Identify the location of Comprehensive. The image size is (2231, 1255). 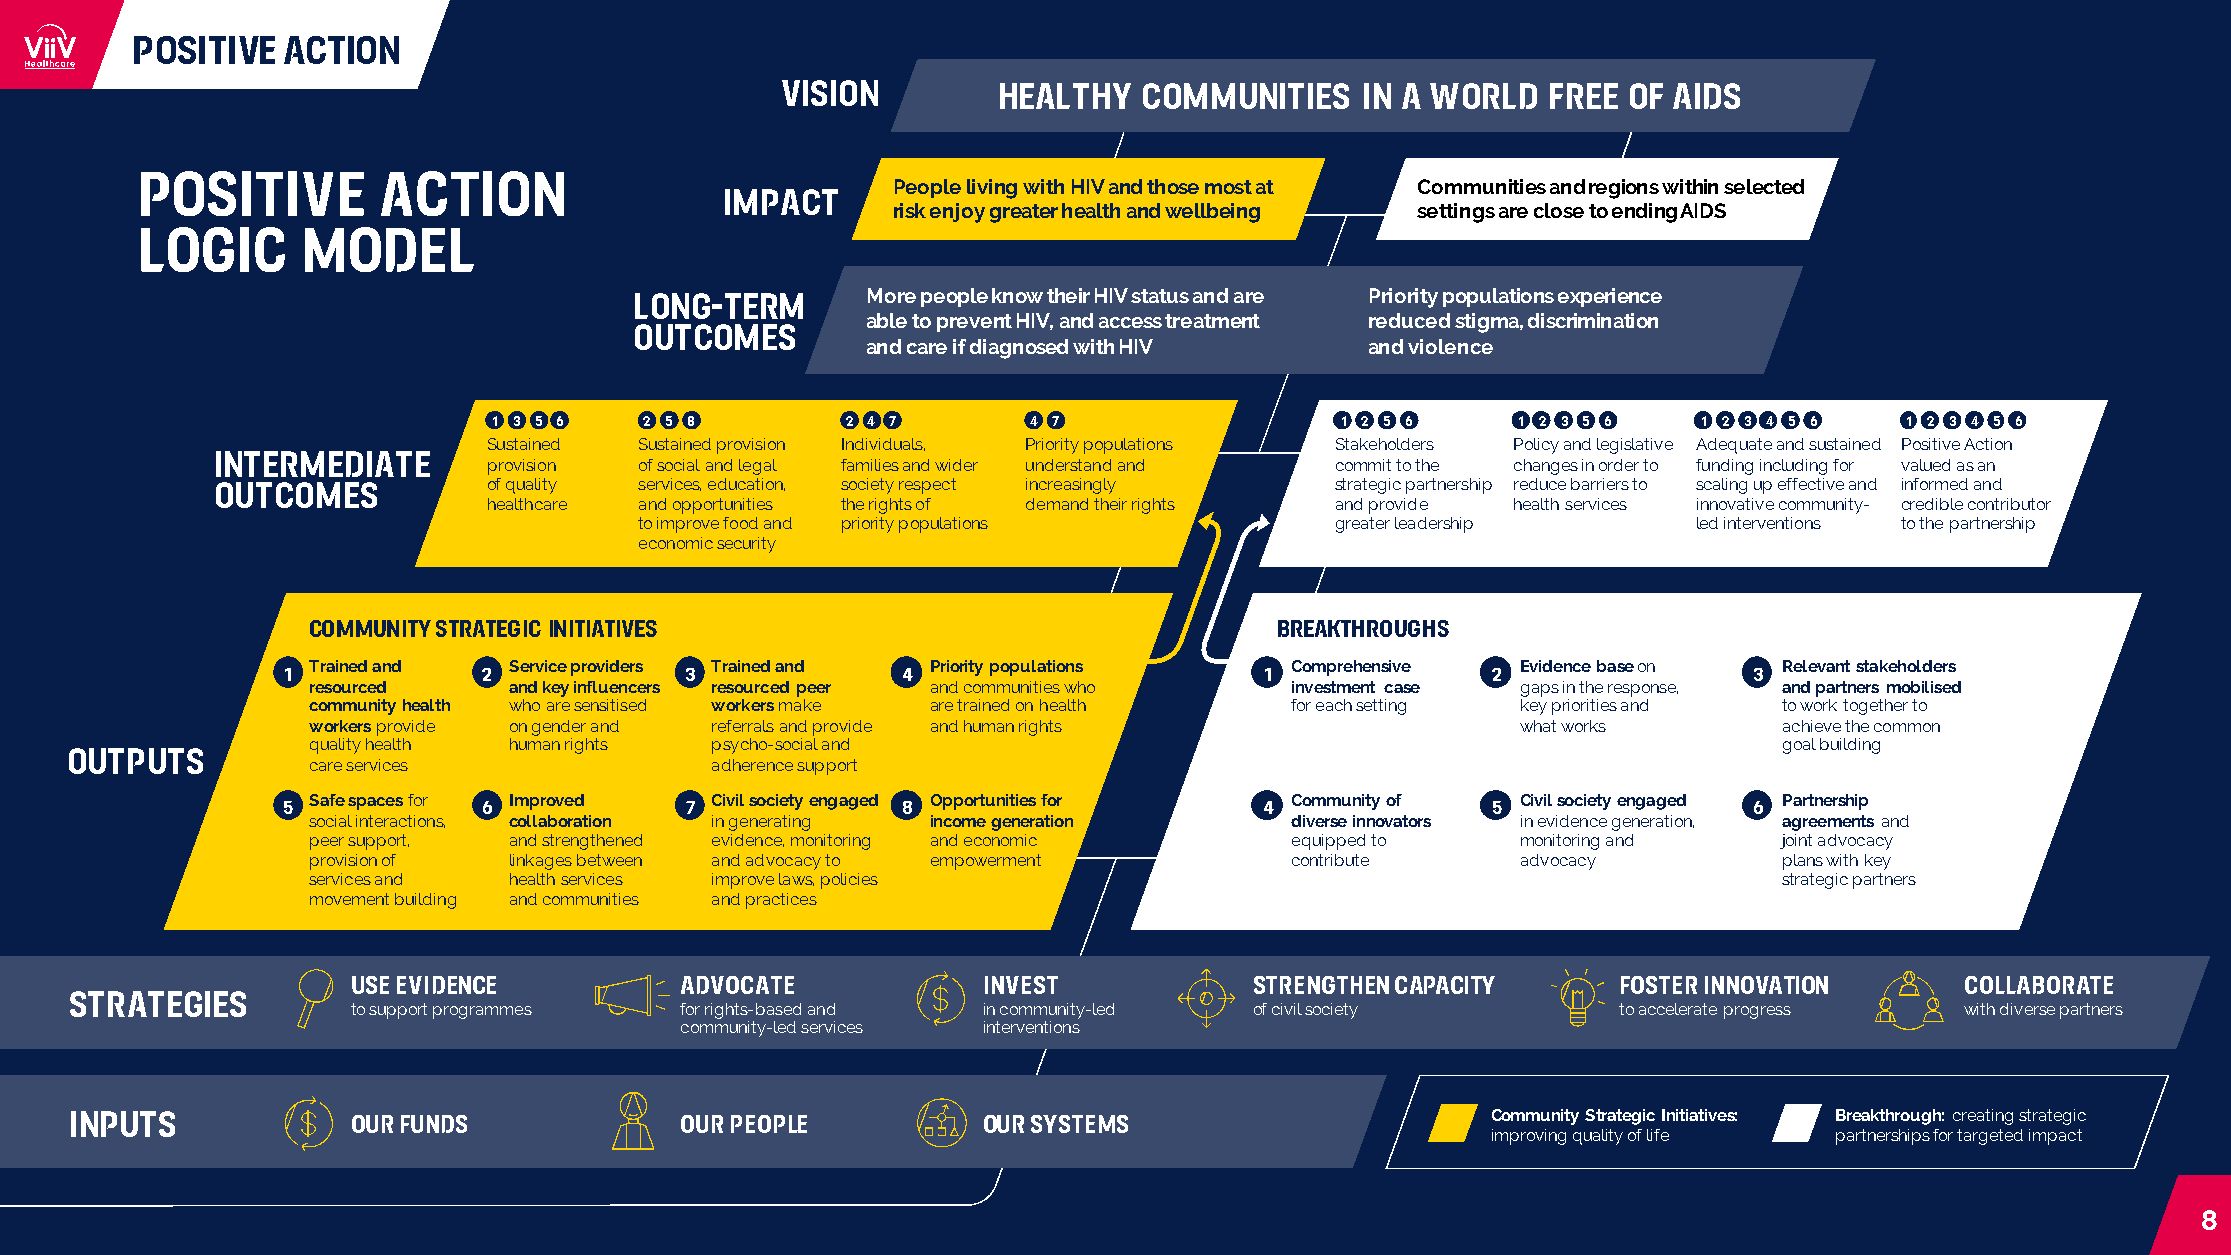
(1351, 668).
